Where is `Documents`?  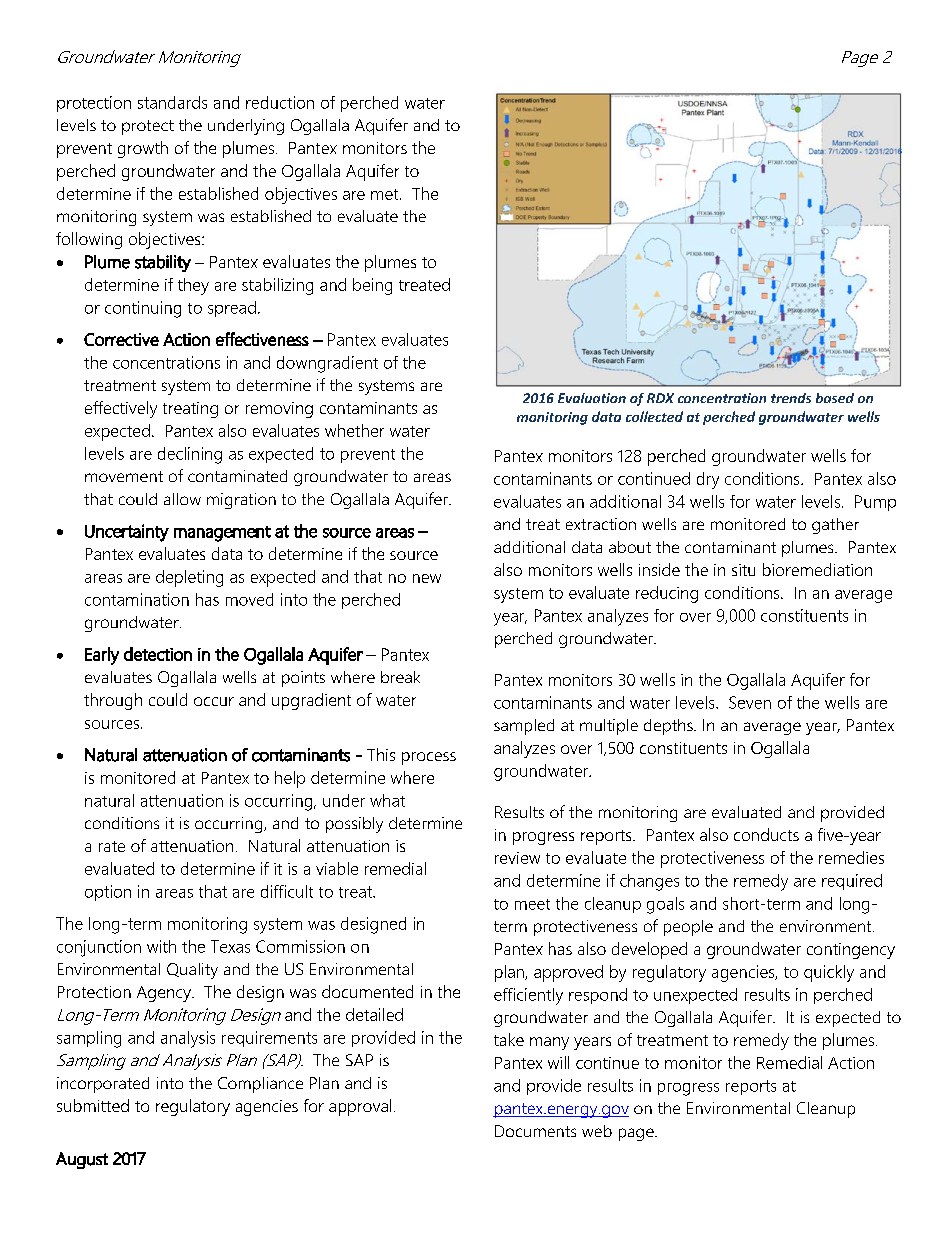
Documents is located at coordinates (535, 1131).
